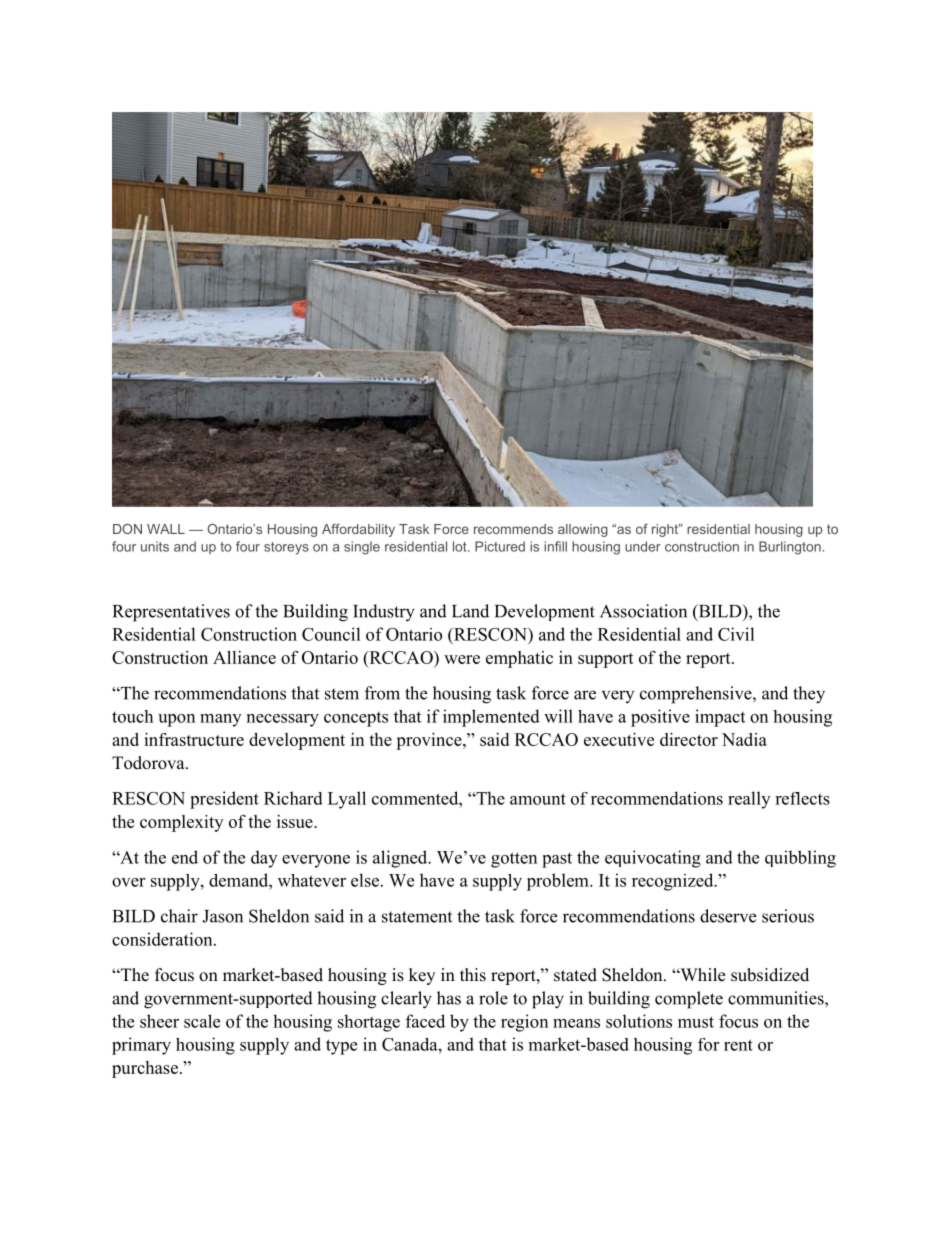  I want to click on rent, so click(738, 1045).
